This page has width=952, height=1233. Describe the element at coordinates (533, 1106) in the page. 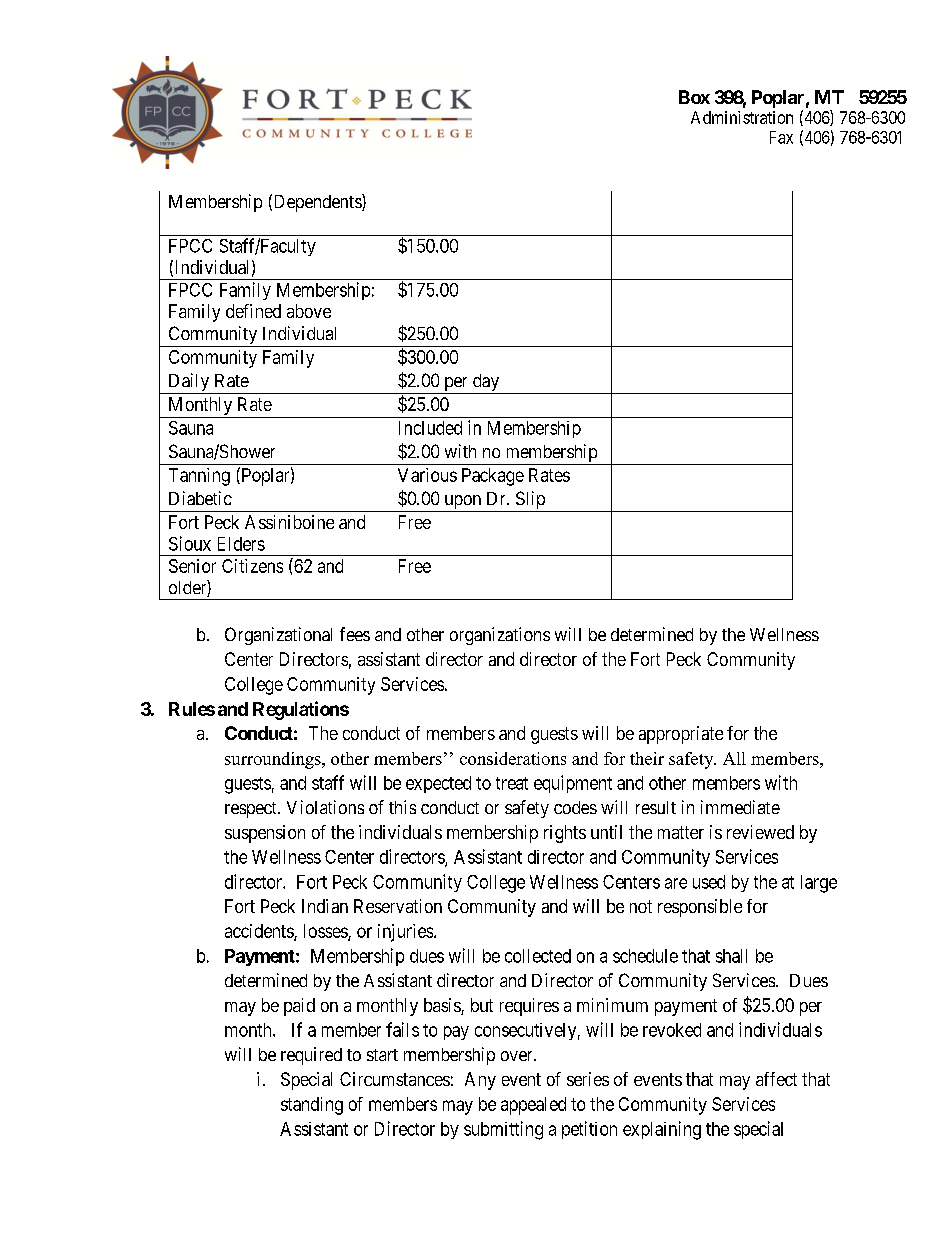

I see `appealed` at that location.
